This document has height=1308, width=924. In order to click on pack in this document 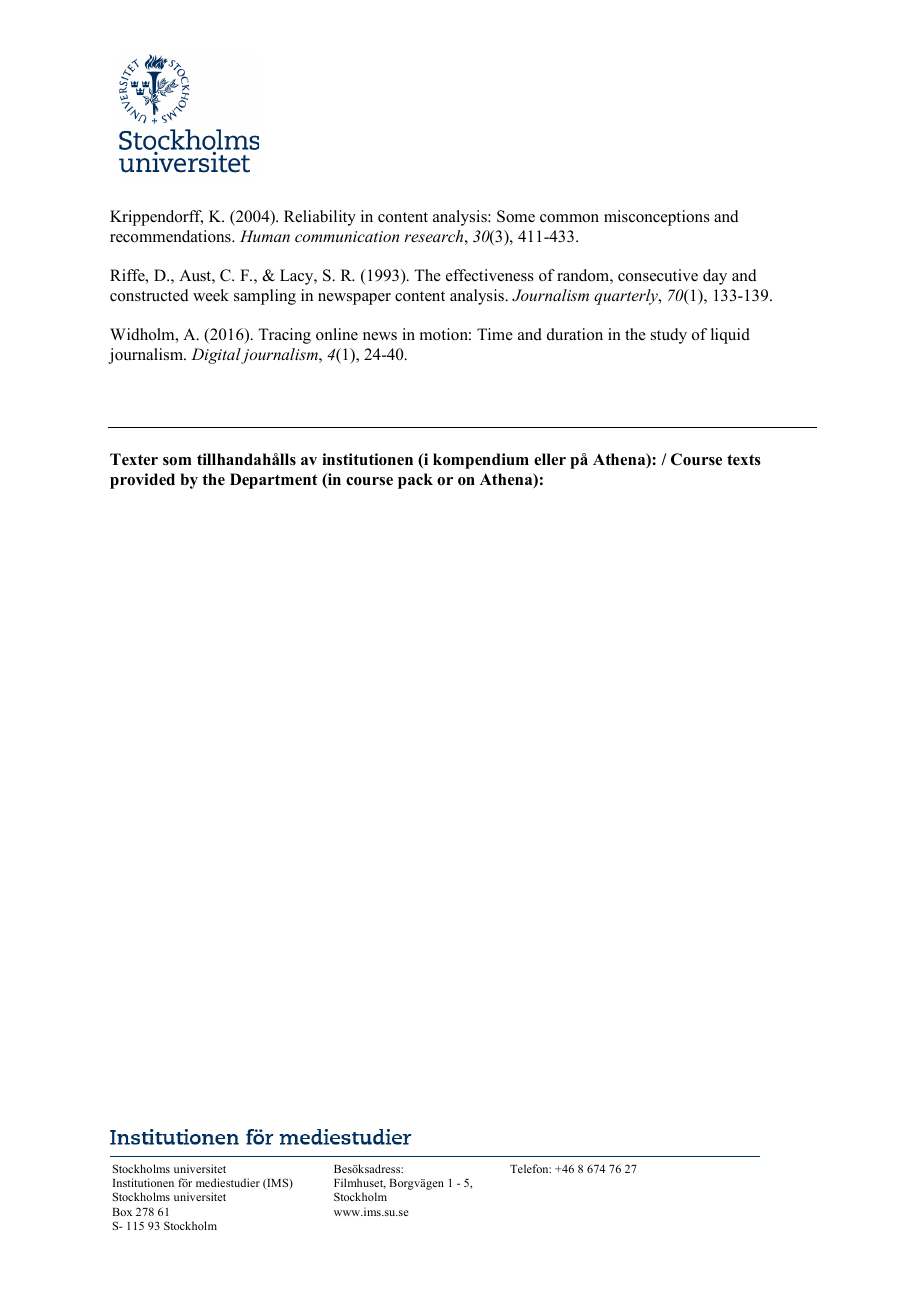, I will do `click(415, 481)`.
